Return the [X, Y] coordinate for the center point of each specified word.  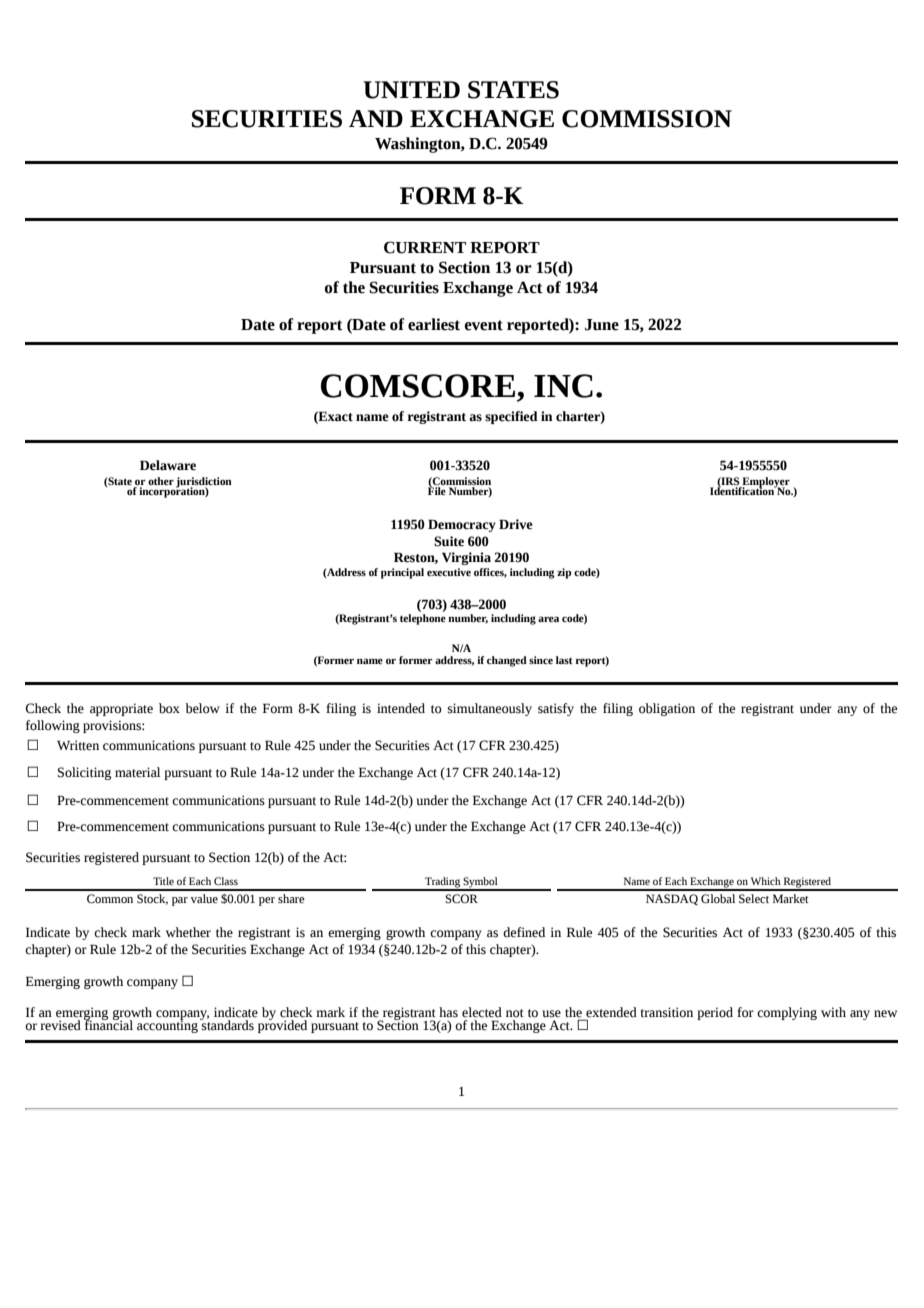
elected [482, 1012]
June [602, 325]
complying [787, 1013]
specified [511, 417]
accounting [167, 1025]
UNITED [411, 90]
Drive [516, 524]
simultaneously [490, 709]
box [169, 708]
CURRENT [425, 247]
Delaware [168, 465]
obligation [667, 709]
